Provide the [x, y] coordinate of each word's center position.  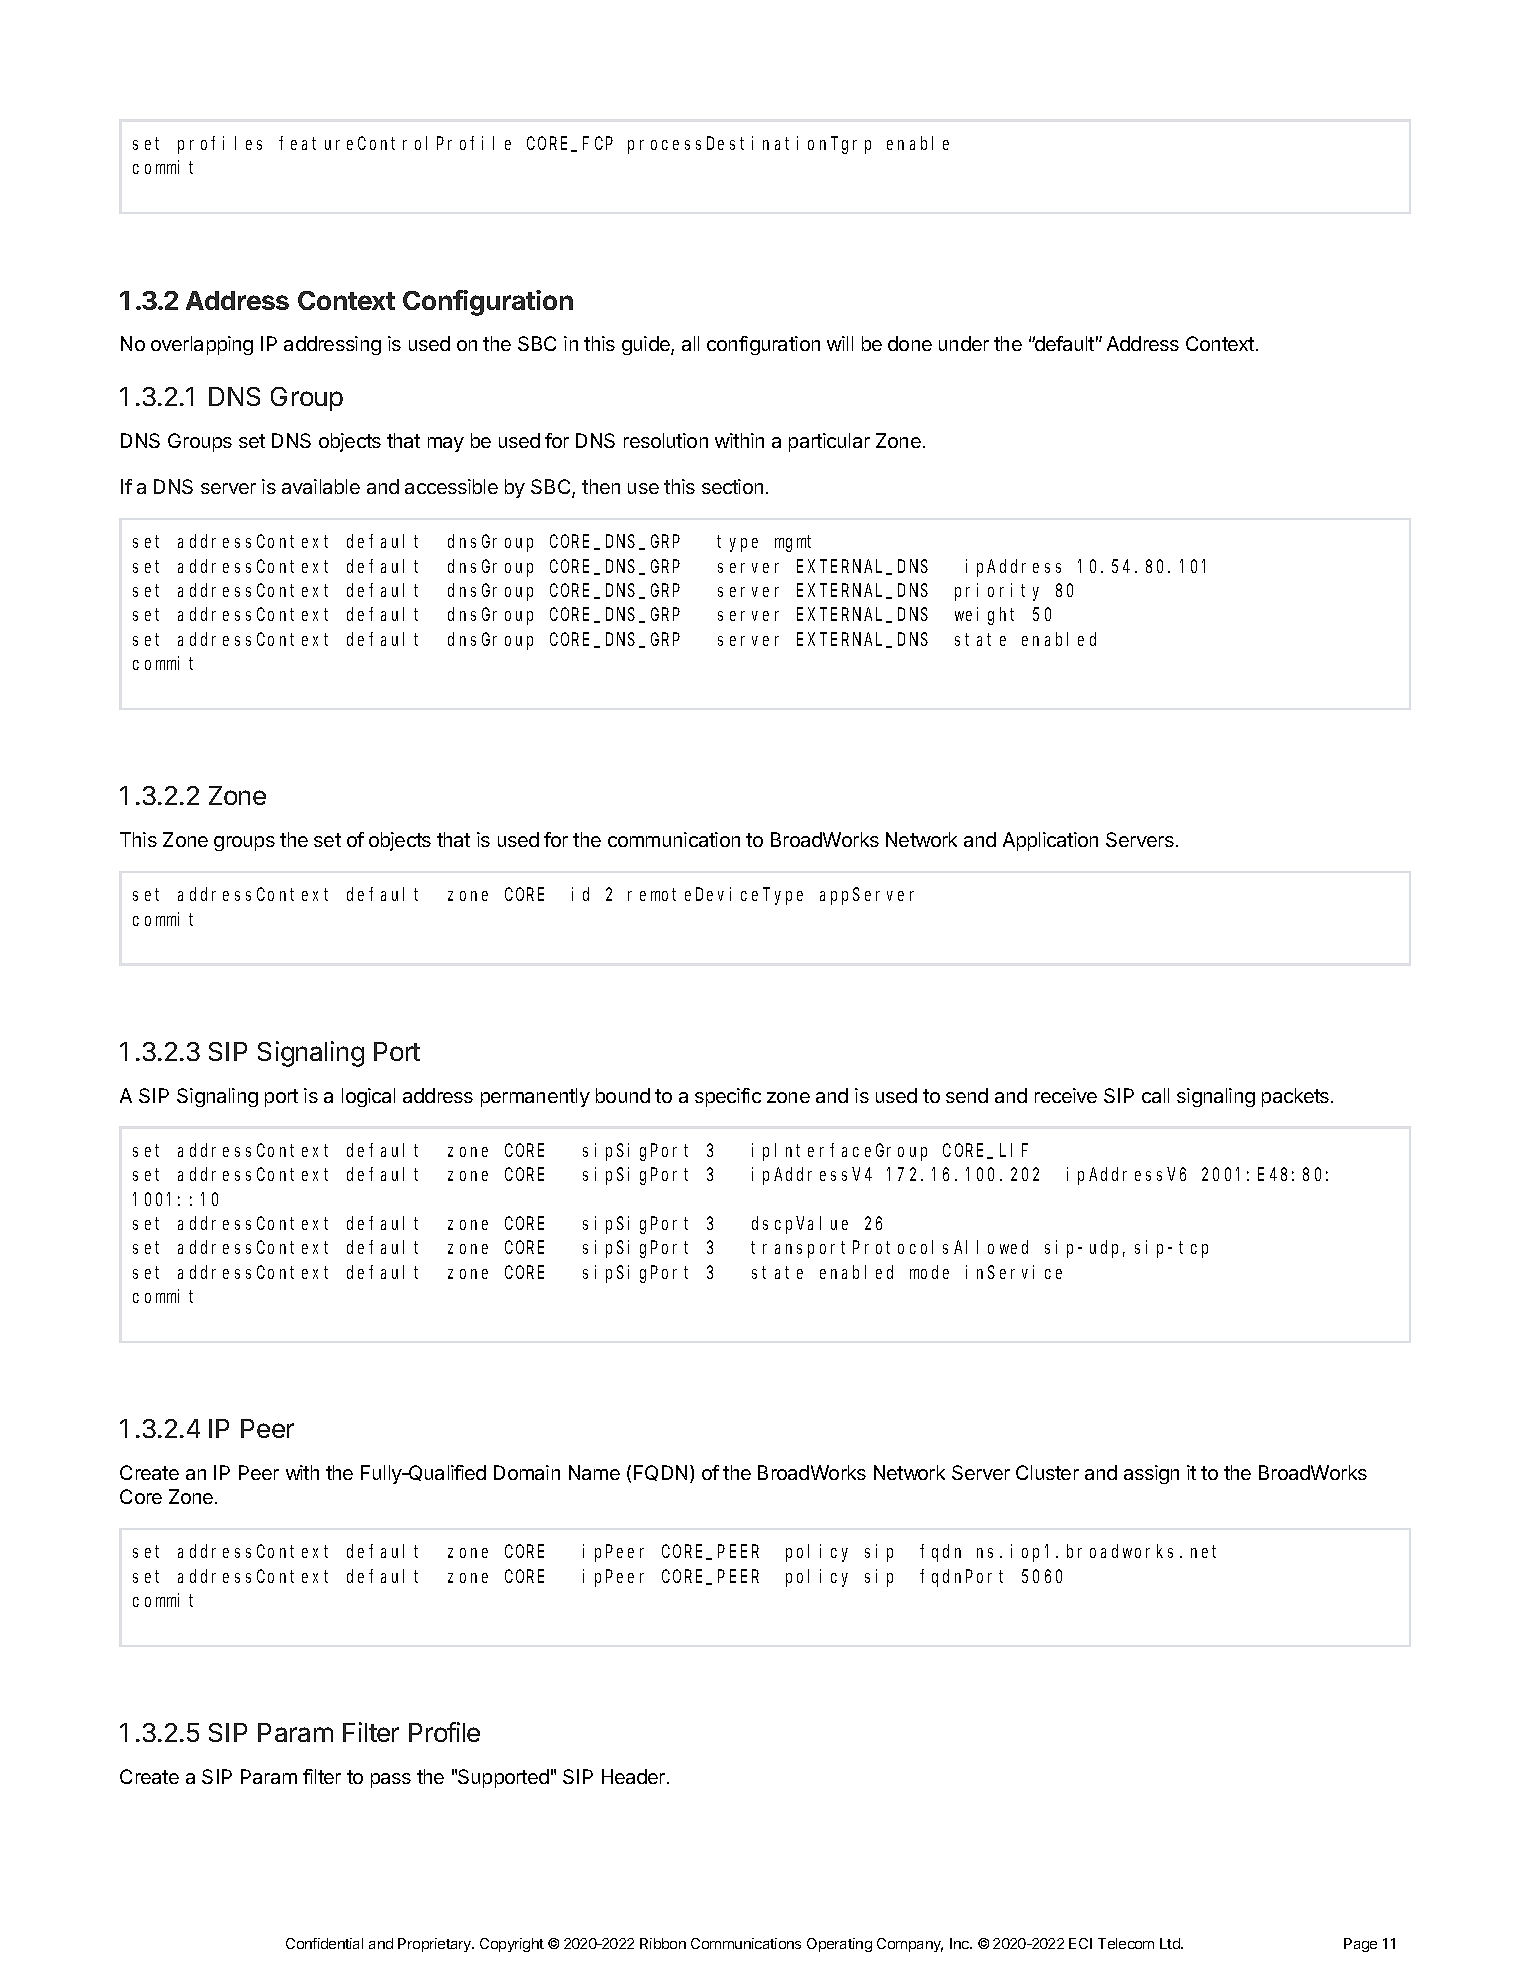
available [321, 486]
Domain [527, 1472]
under [964, 343]
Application [1050, 841]
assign [1151, 1474]
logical [368, 1097]
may [446, 444]
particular [829, 442]
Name [594, 1472]
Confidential [324, 1943]
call [1155, 1095]
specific [728, 1097]
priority [997, 592]
